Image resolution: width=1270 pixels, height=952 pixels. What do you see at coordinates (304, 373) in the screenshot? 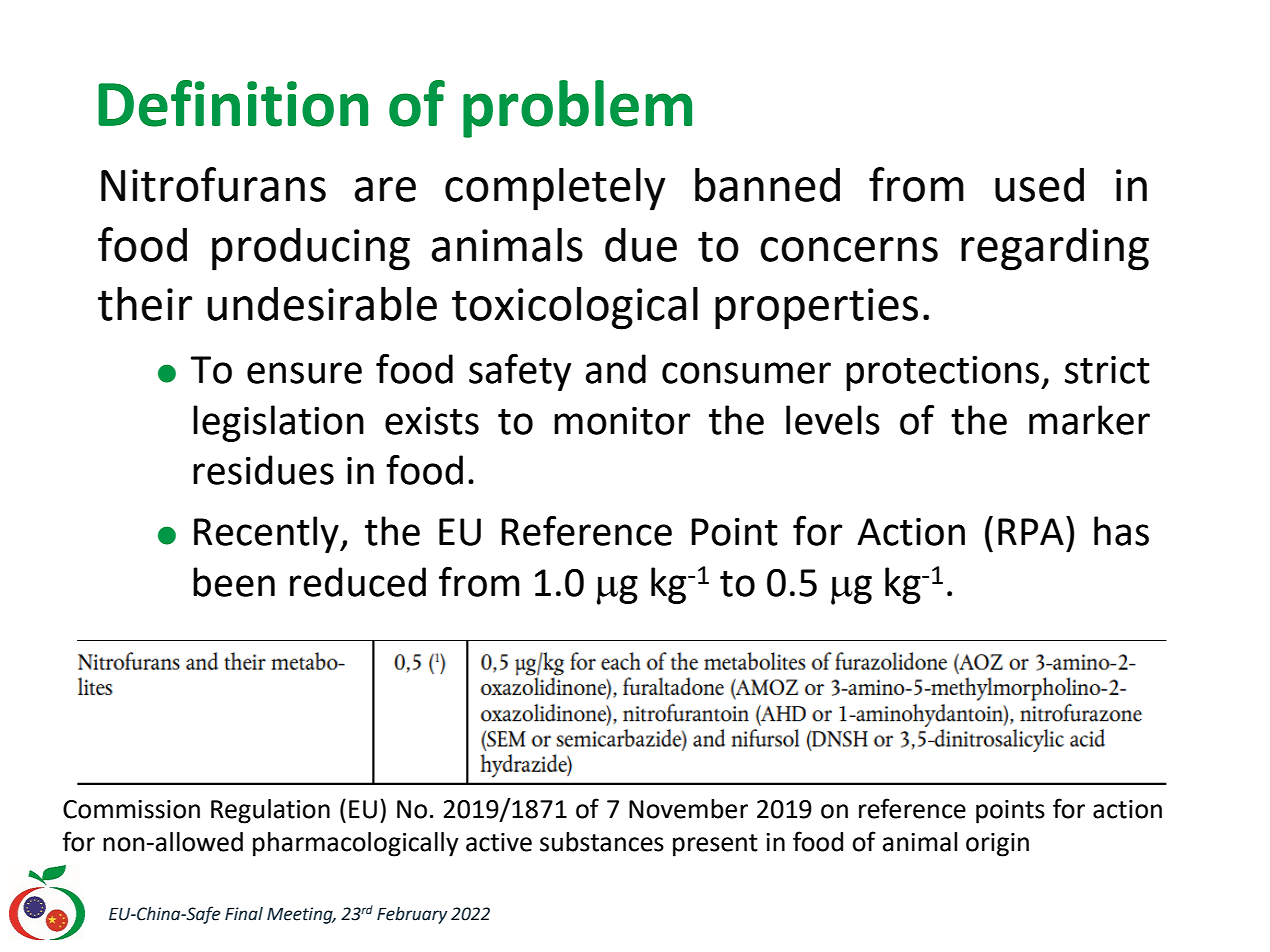
I see `ensure` at bounding box center [304, 373].
